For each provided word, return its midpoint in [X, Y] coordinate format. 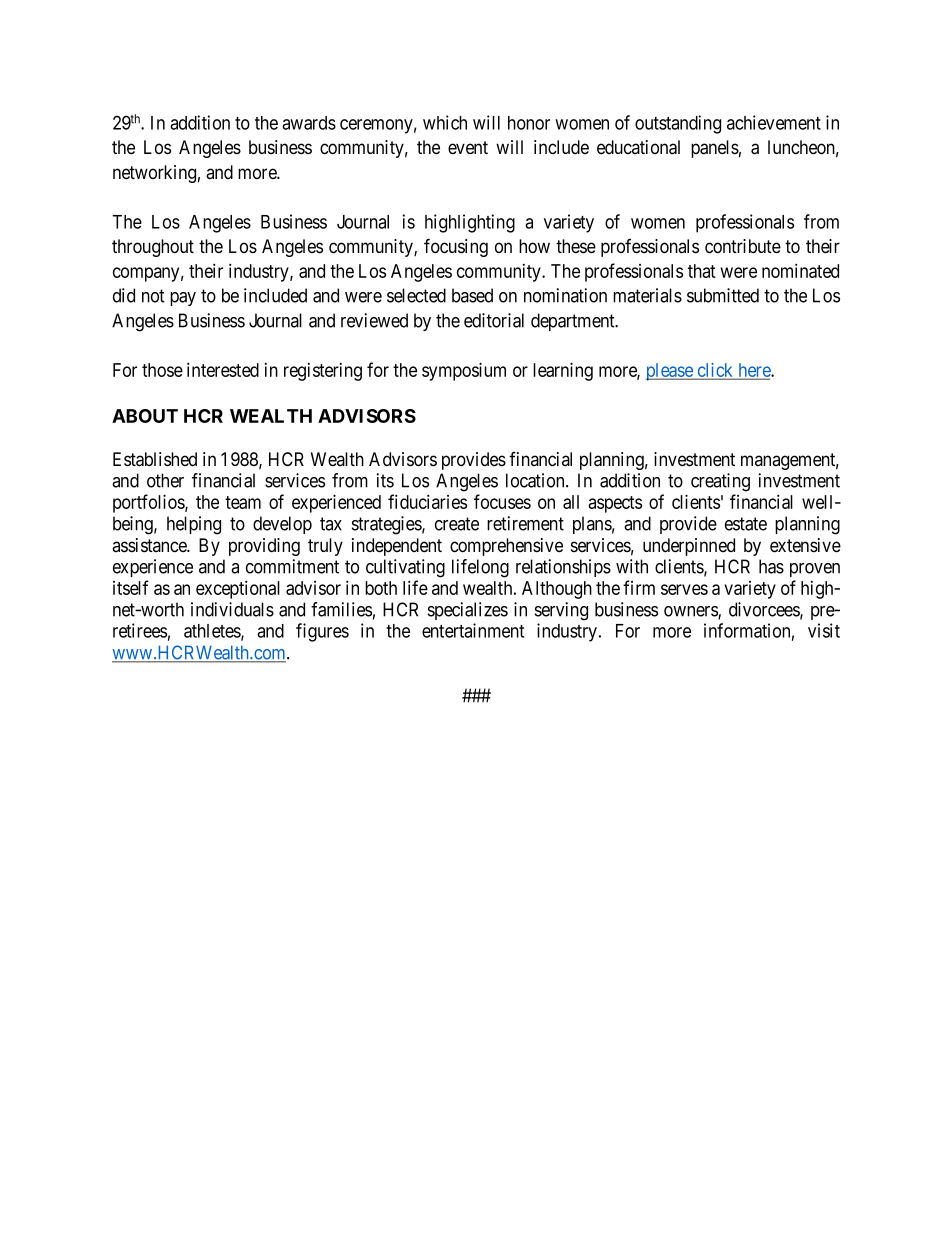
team [243, 502]
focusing [456, 247]
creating [720, 482]
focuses [502, 501]
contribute [743, 246]
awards [309, 123]
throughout [153, 248]
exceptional [238, 589]
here [754, 371]
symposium [464, 371]
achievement [774, 122]
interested [223, 369]
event [468, 148]
